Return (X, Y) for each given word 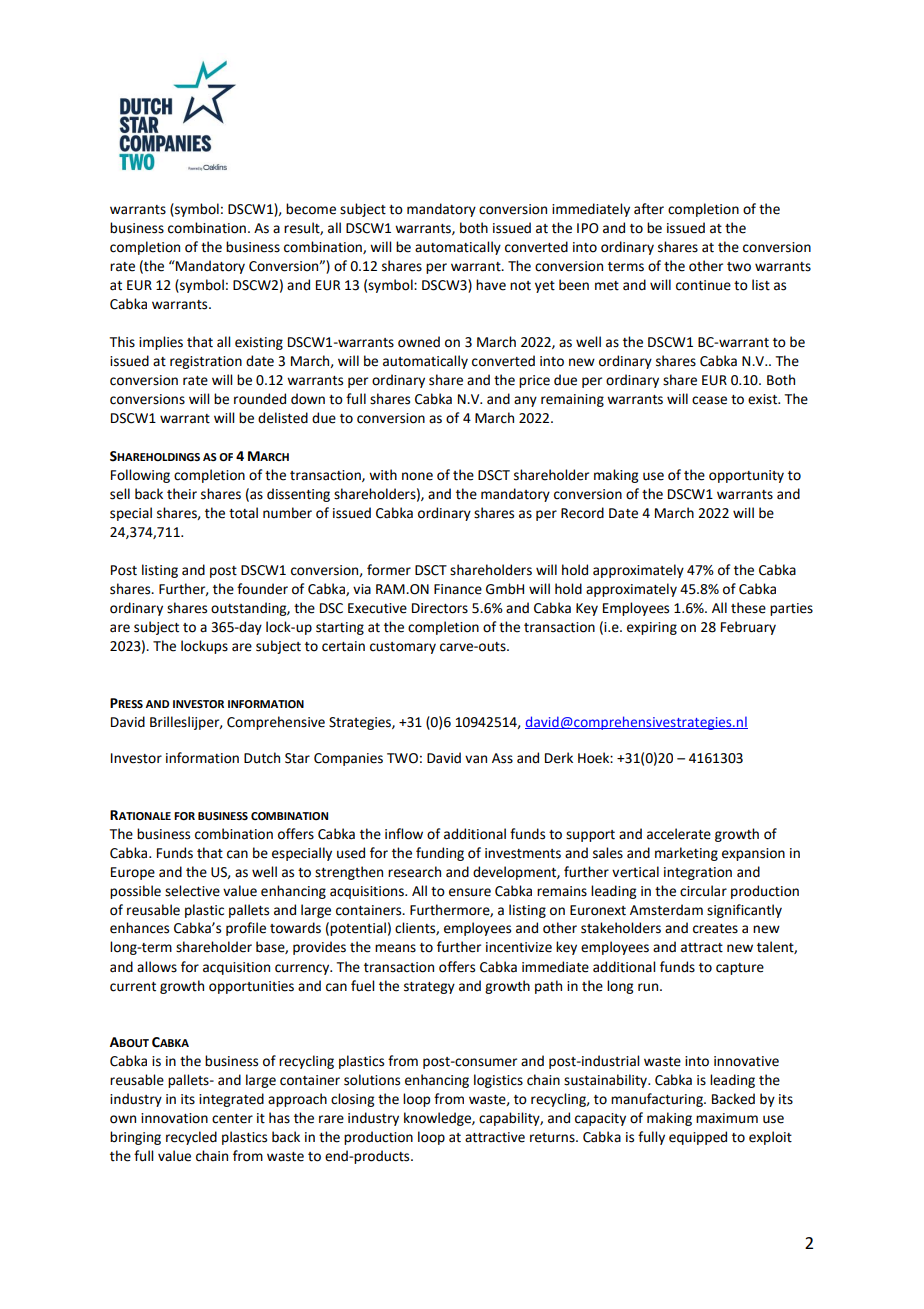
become (311, 209)
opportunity (746, 476)
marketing (686, 854)
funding (440, 854)
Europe (133, 873)
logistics (498, 1081)
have (491, 285)
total (243, 513)
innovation (174, 1118)
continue (703, 285)
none (417, 476)
